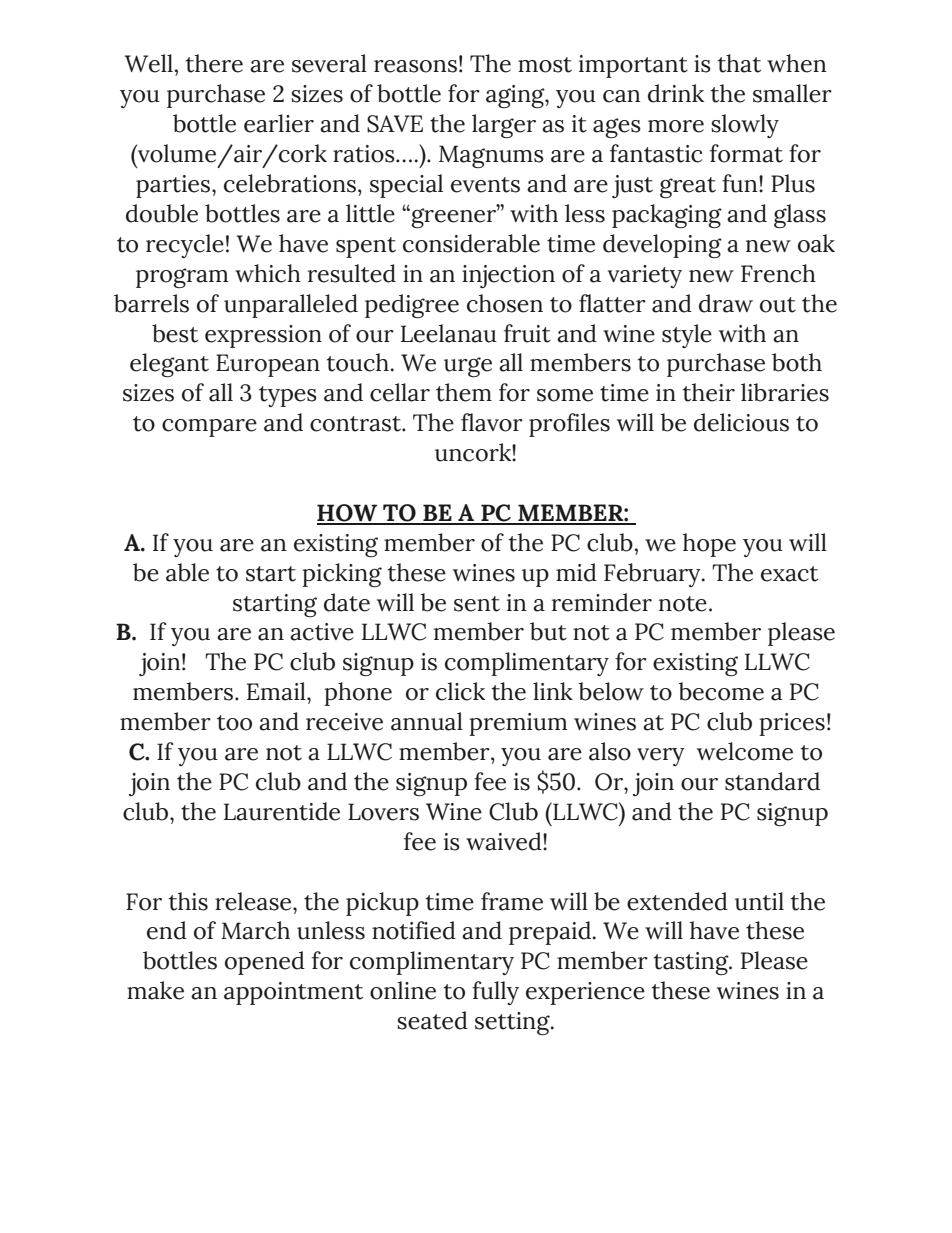  I want to click on sent, so click(477, 604).
